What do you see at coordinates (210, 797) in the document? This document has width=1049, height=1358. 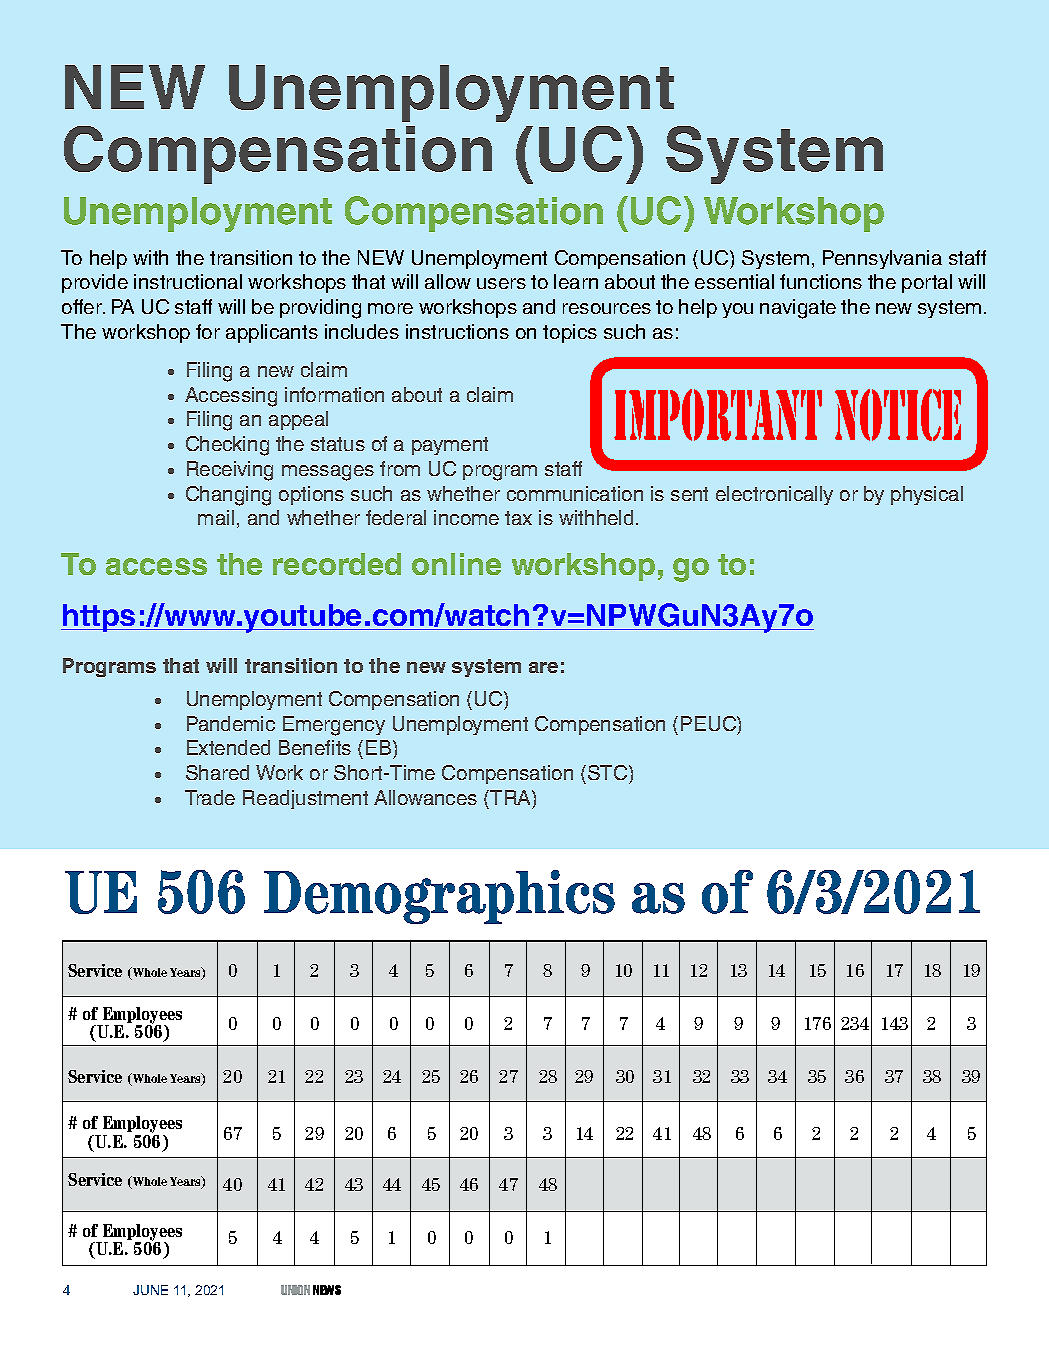 I see `Trade` at bounding box center [210, 797].
